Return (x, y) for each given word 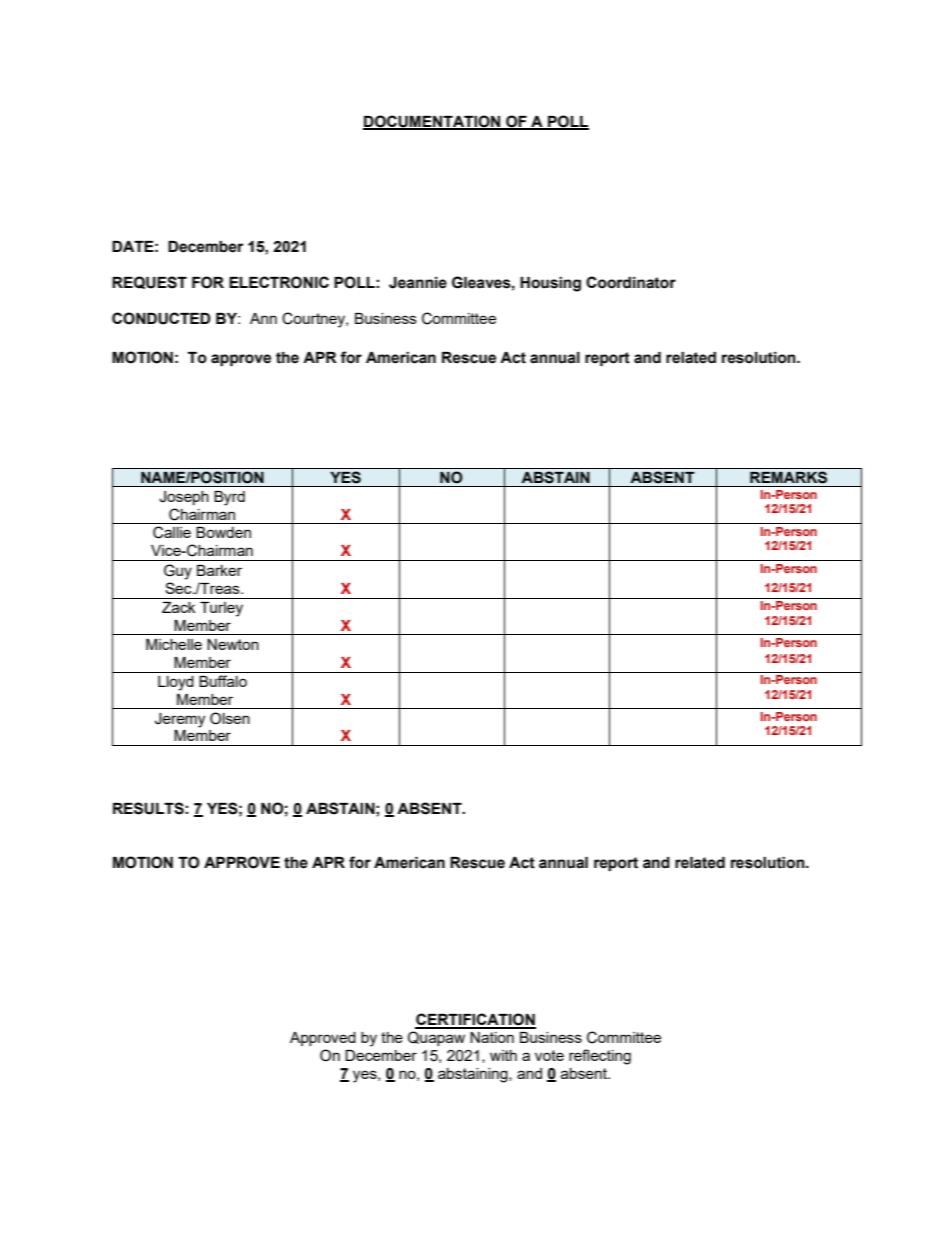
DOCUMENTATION (433, 122)
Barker (219, 570)
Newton (233, 644)
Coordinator (631, 282)
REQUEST (149, 282)
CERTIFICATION (475, 1020)
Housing (550, 284)
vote (549, 1055)
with (503, 1055)
